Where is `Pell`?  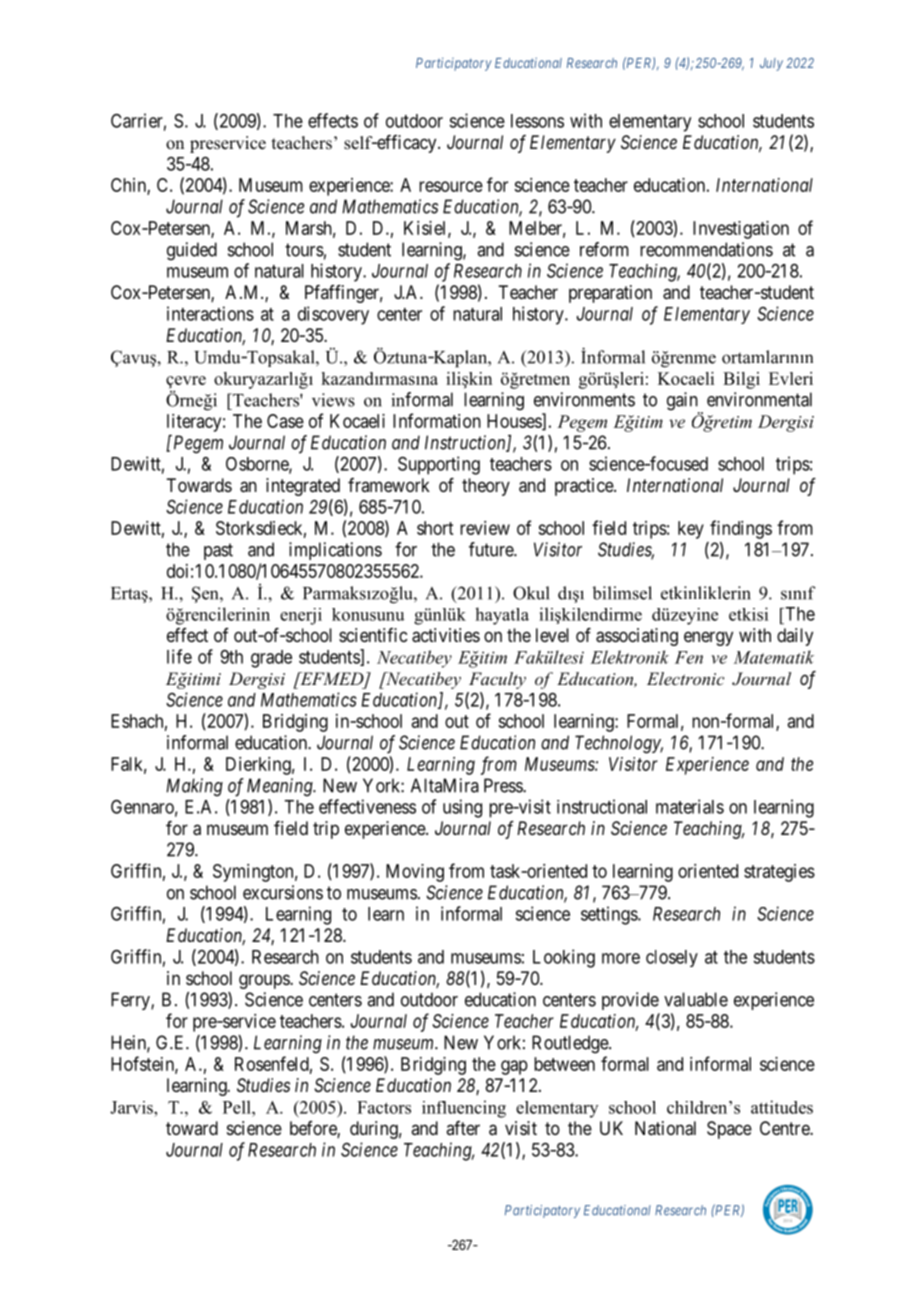
Pell is located at coordinates (238, 1107).
